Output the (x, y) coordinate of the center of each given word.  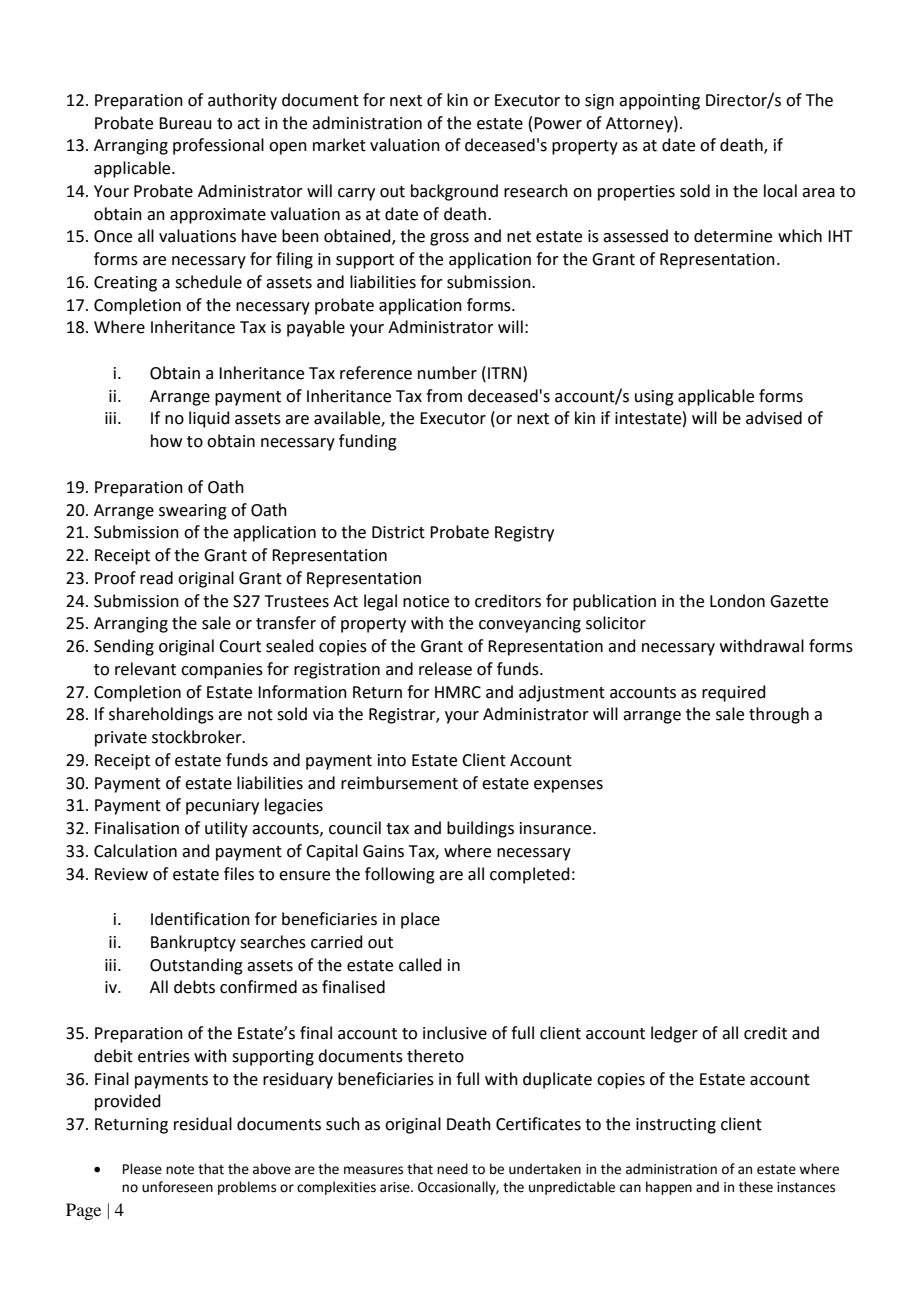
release (445, 669)
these (756, 1187)
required (734, 693)
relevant (145, 669)
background (454, 192)
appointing (659, 102)
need (452, 1169)
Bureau (185, 123)
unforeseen (177, 1187)
